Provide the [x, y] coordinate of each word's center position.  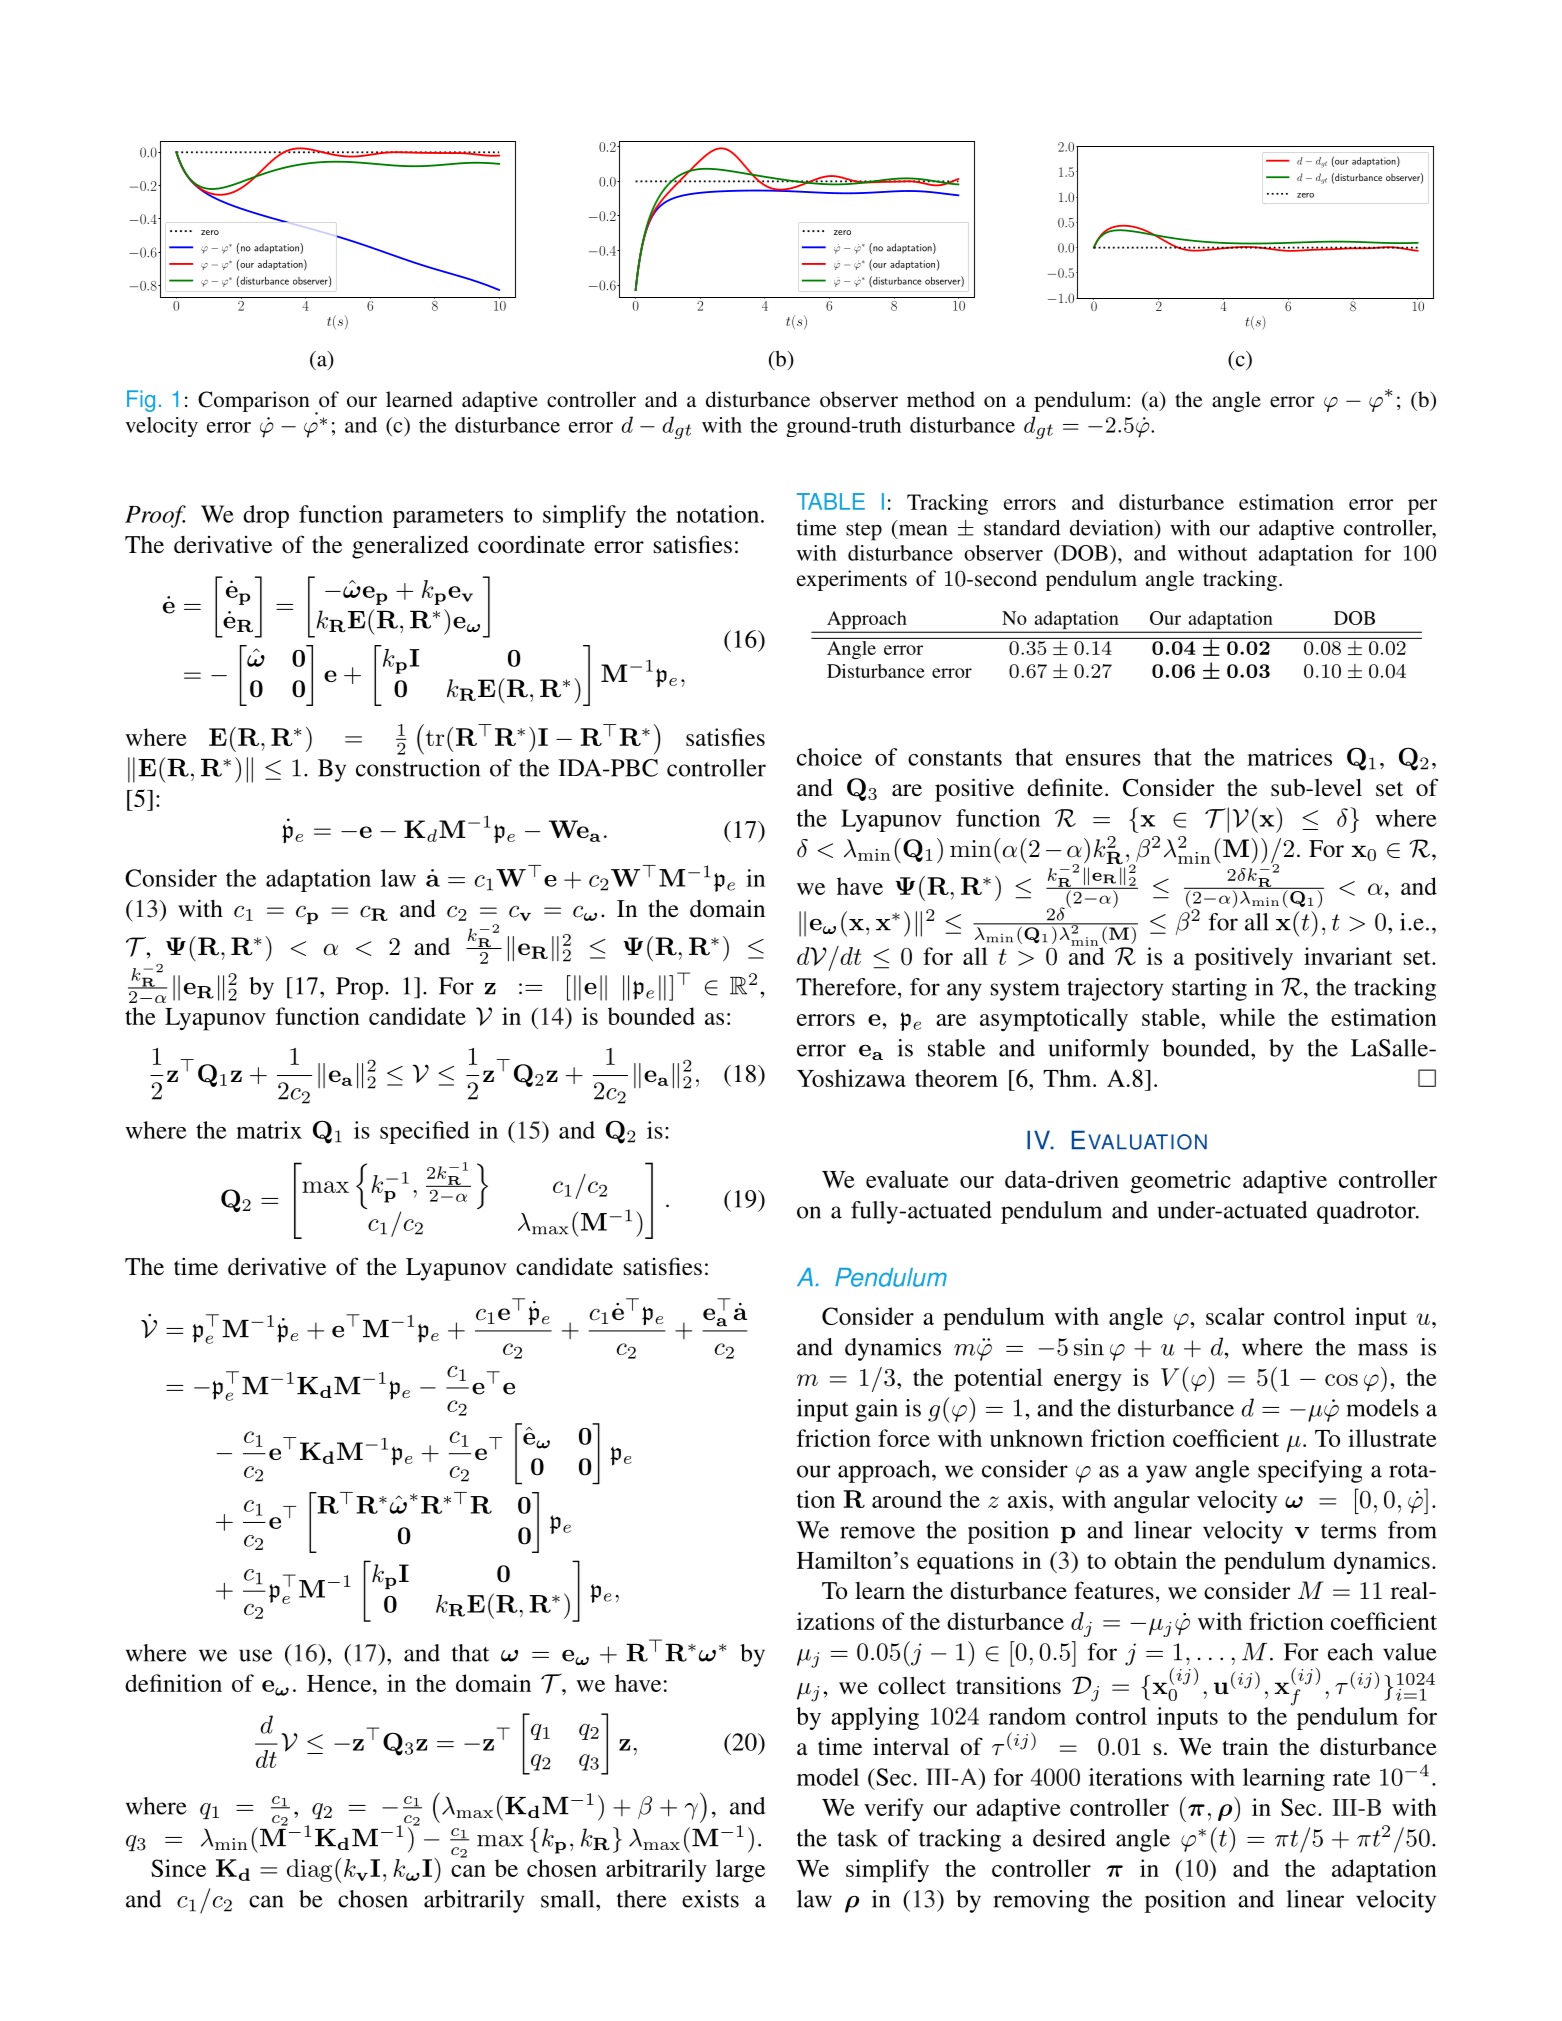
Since [178, 1868]
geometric [1180, 1182]
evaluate [907, 1179]
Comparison [254, 401]
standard [1022, 527]
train [1245, 1746]
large [740, 1871]
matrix [269, 1130]
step [864, 531]
